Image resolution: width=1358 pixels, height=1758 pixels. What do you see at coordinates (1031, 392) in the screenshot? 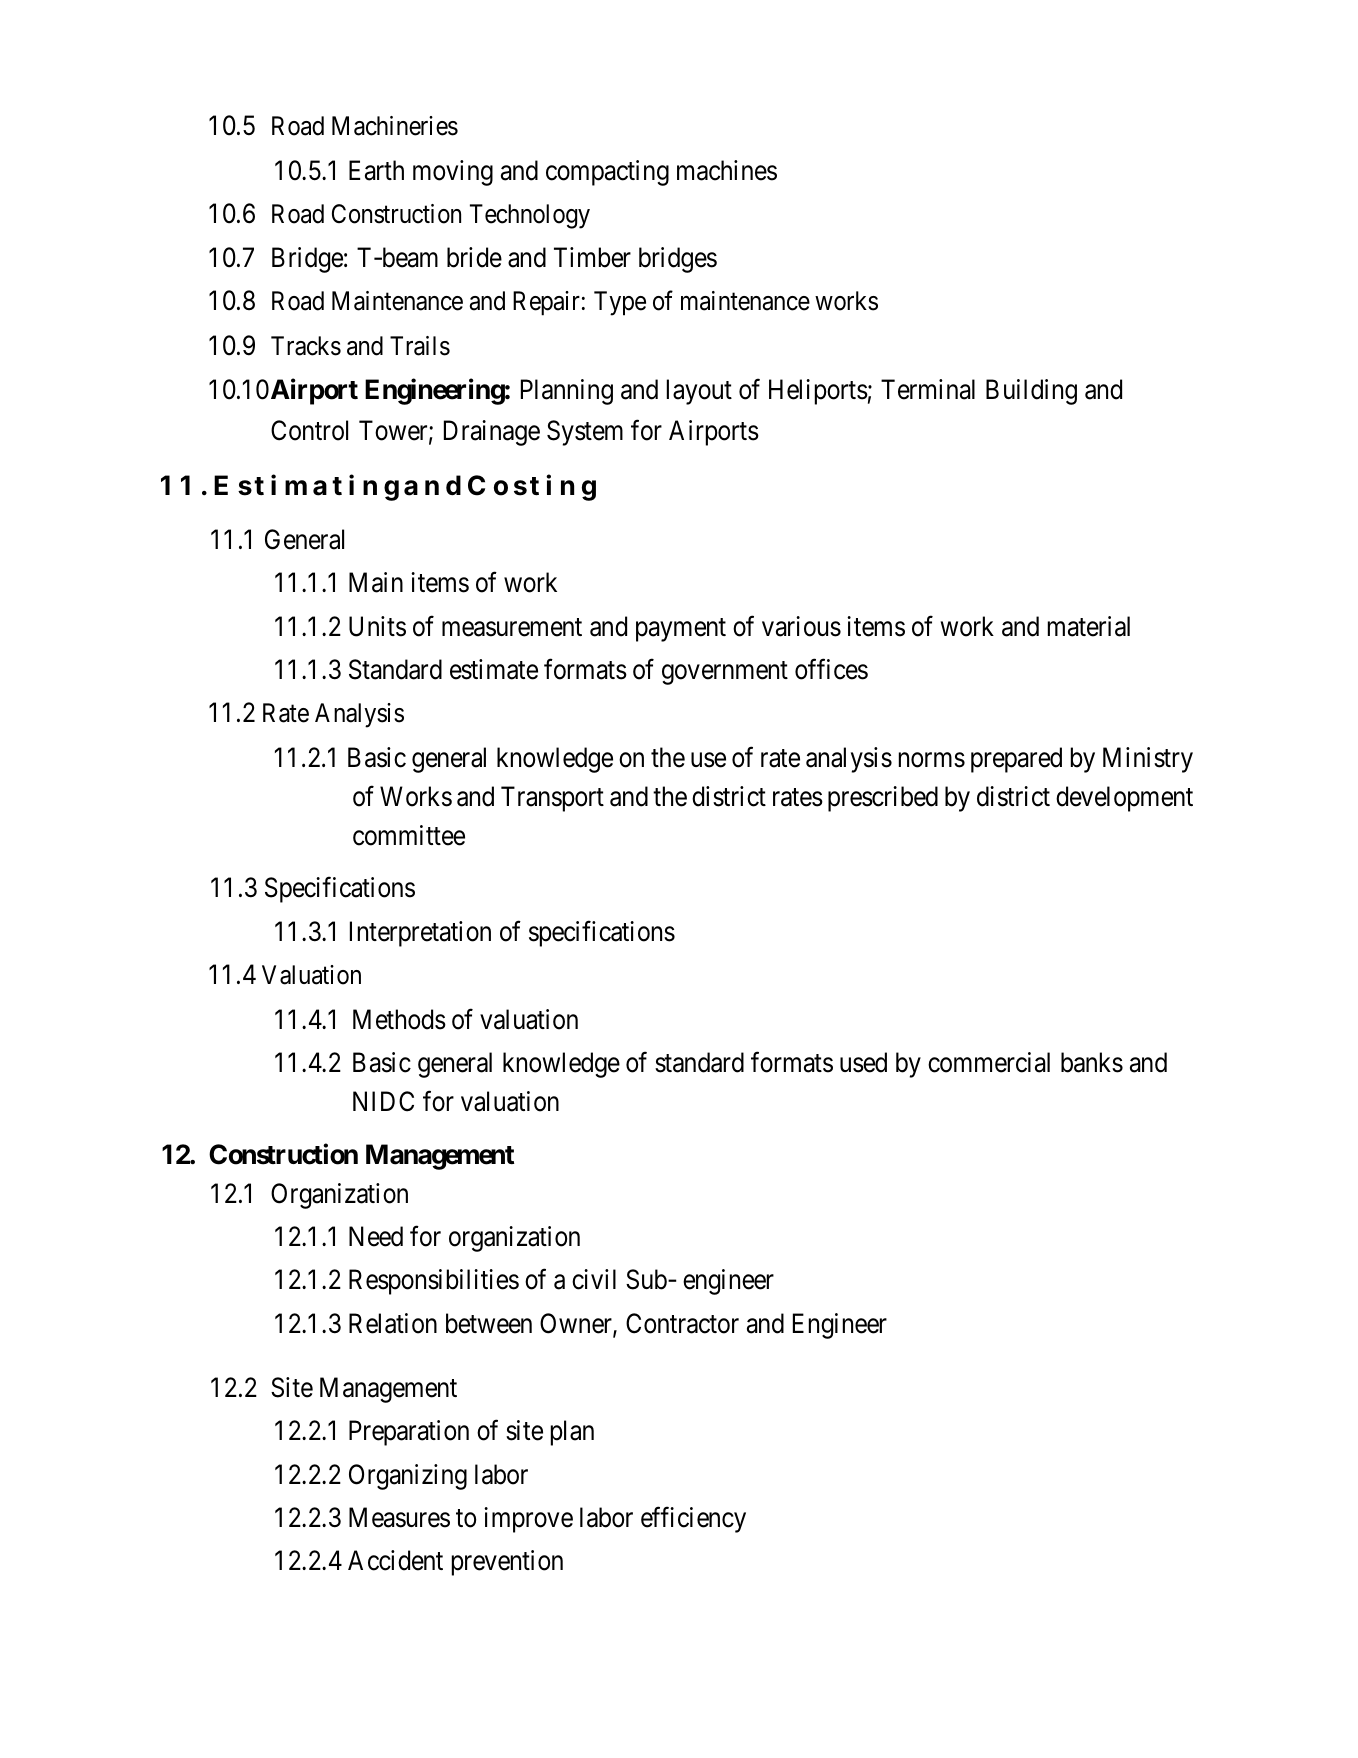
I see `Building` at bounding box center [1031, 392].
